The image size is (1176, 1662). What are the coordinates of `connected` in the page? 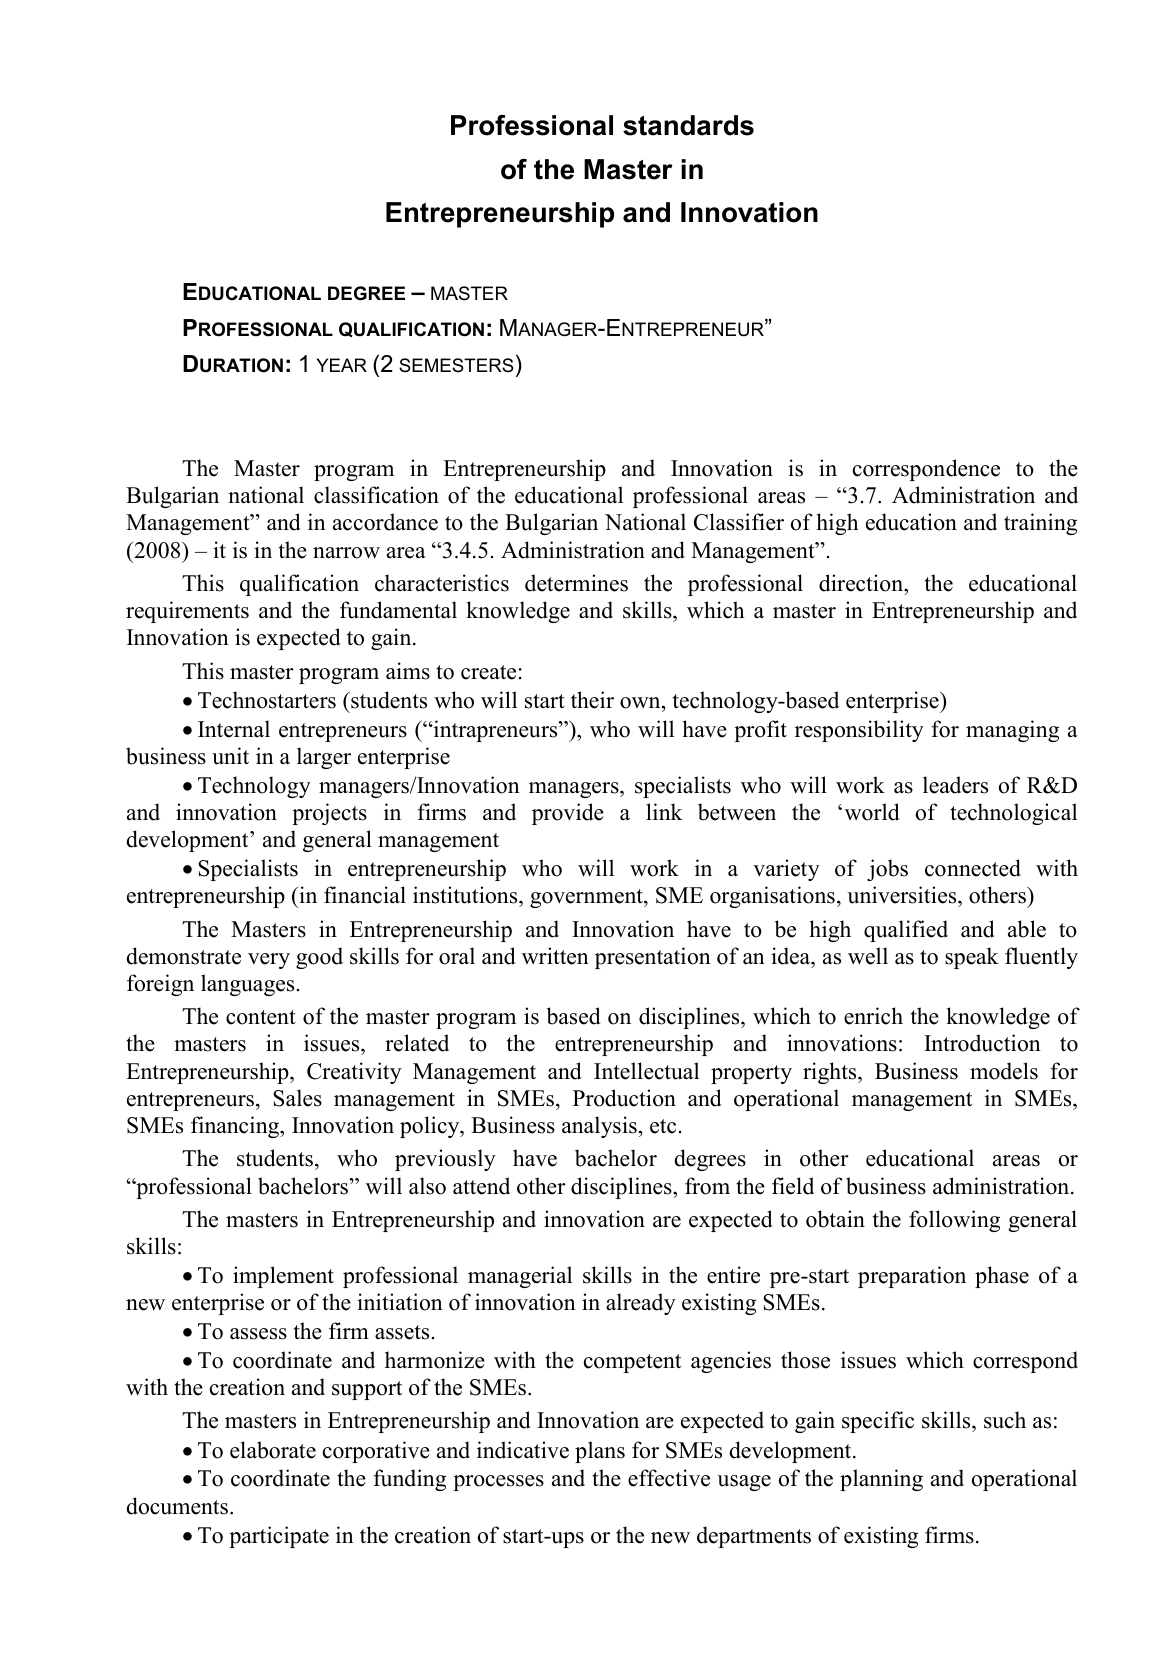 It's located at (973, 868).
